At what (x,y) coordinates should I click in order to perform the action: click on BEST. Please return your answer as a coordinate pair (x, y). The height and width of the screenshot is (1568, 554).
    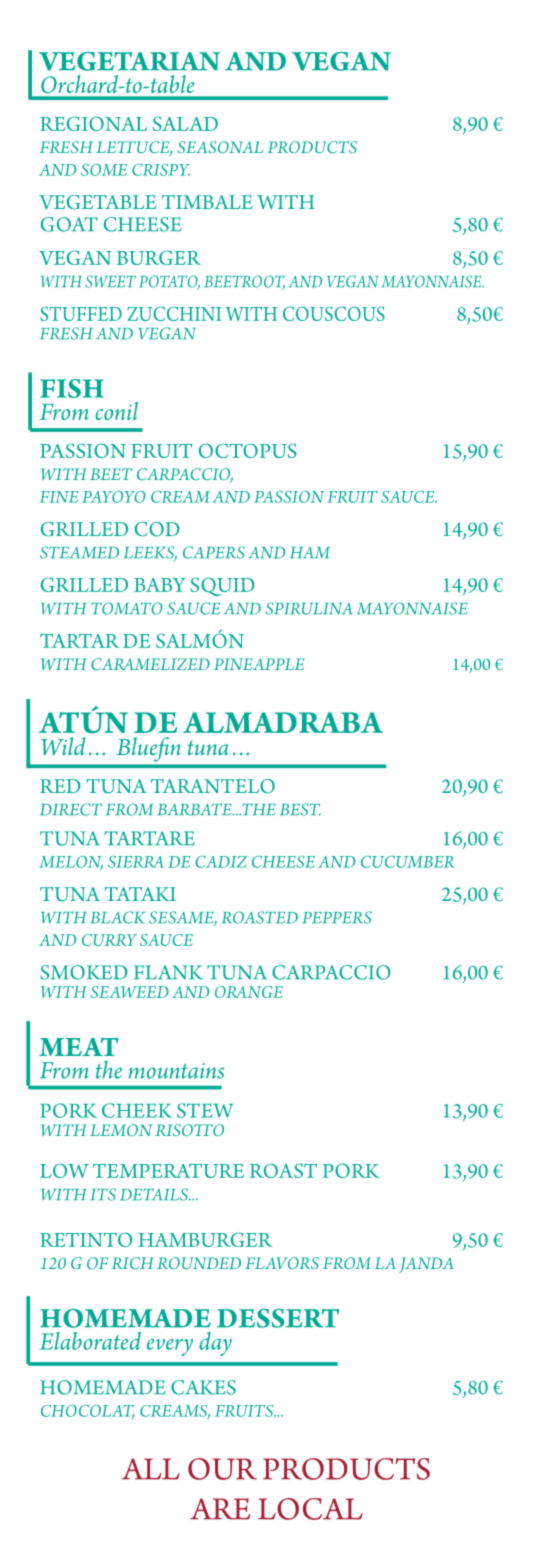
    Looking at the image, I should click on (300, 809).
